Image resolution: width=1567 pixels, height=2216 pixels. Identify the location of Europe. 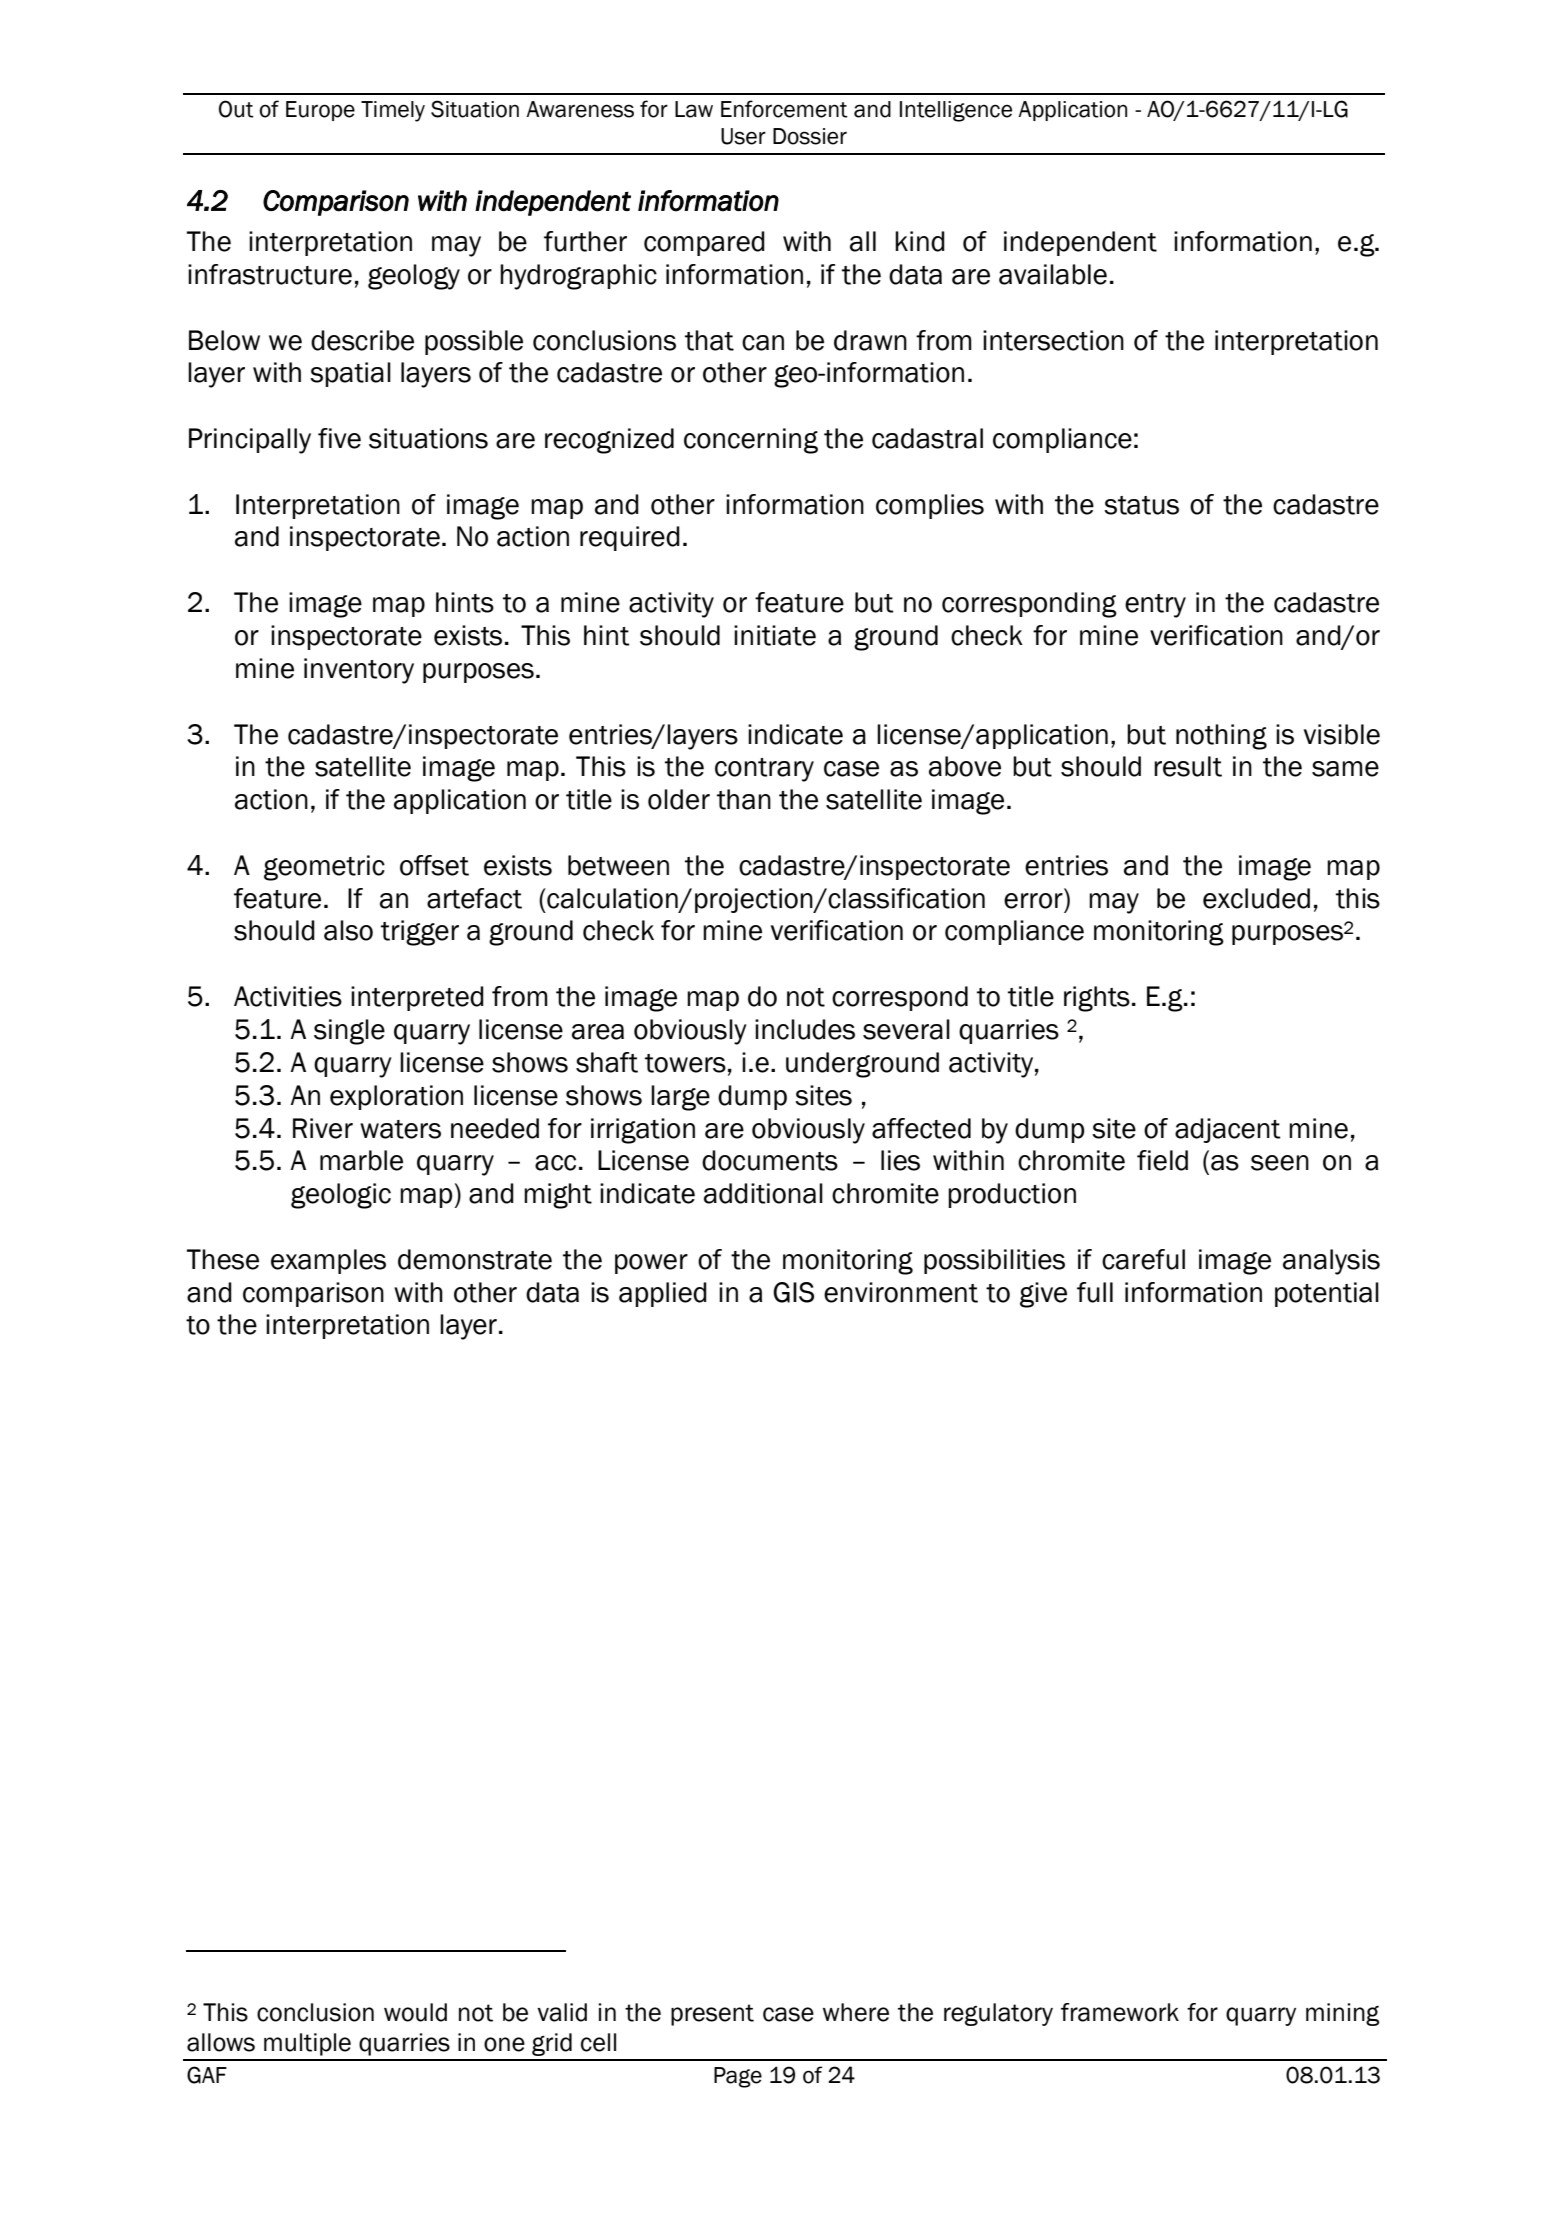
(320, 111).
